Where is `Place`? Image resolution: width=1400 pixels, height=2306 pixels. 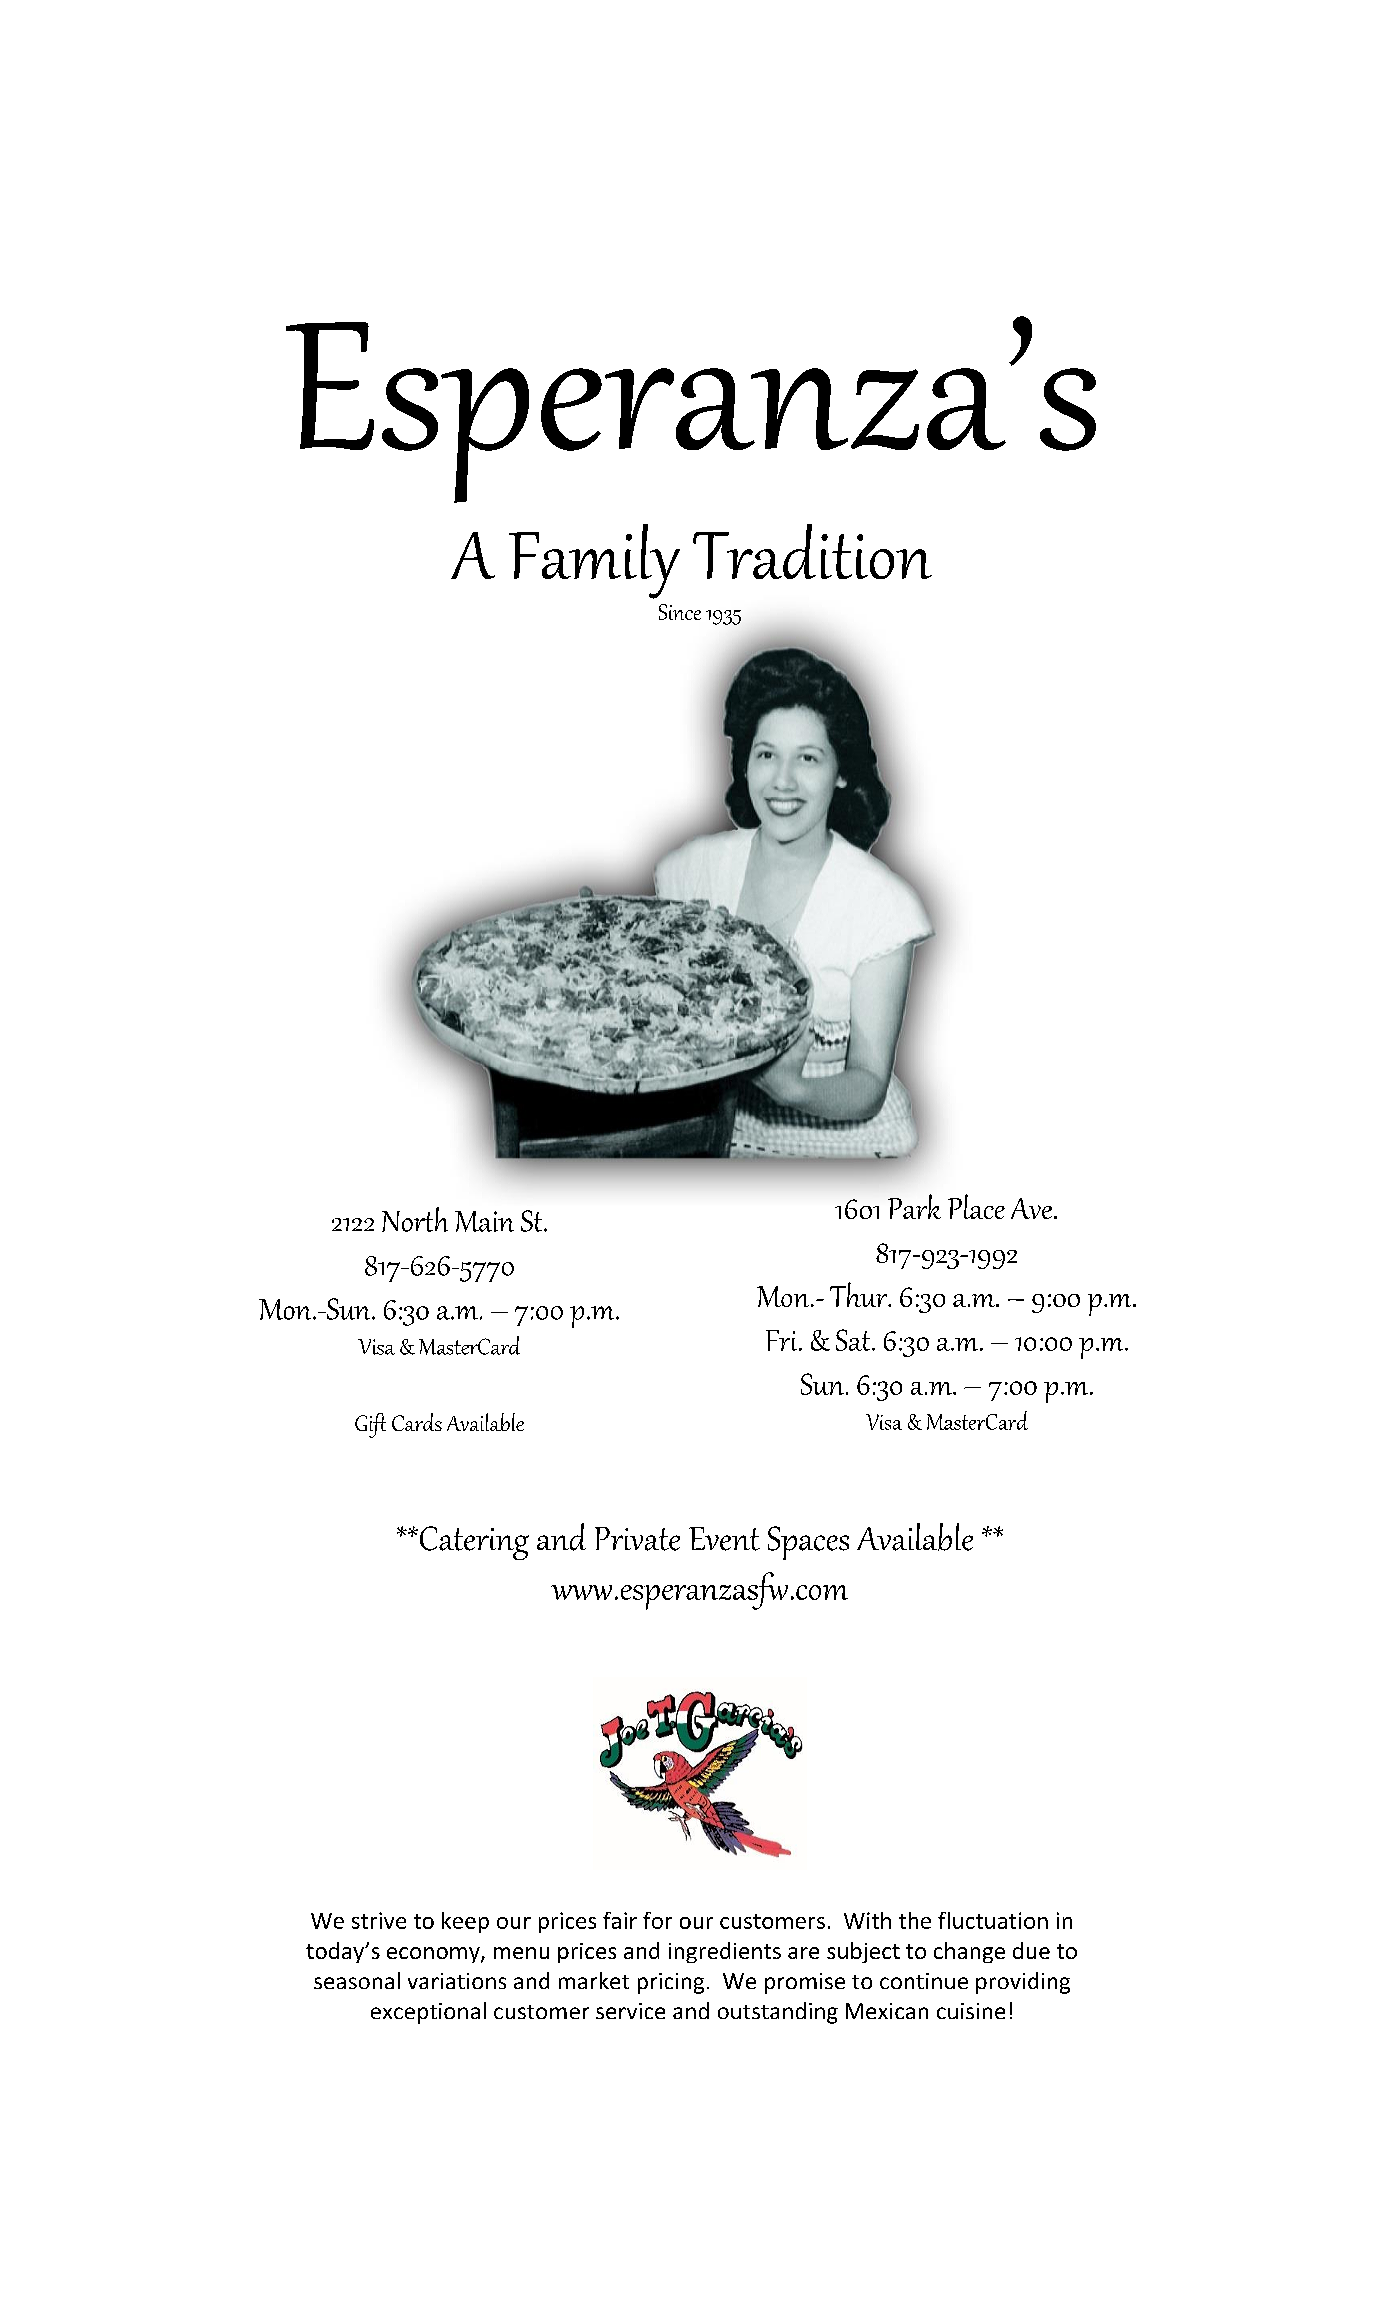 Place is located at coordinates (976, 1206).
